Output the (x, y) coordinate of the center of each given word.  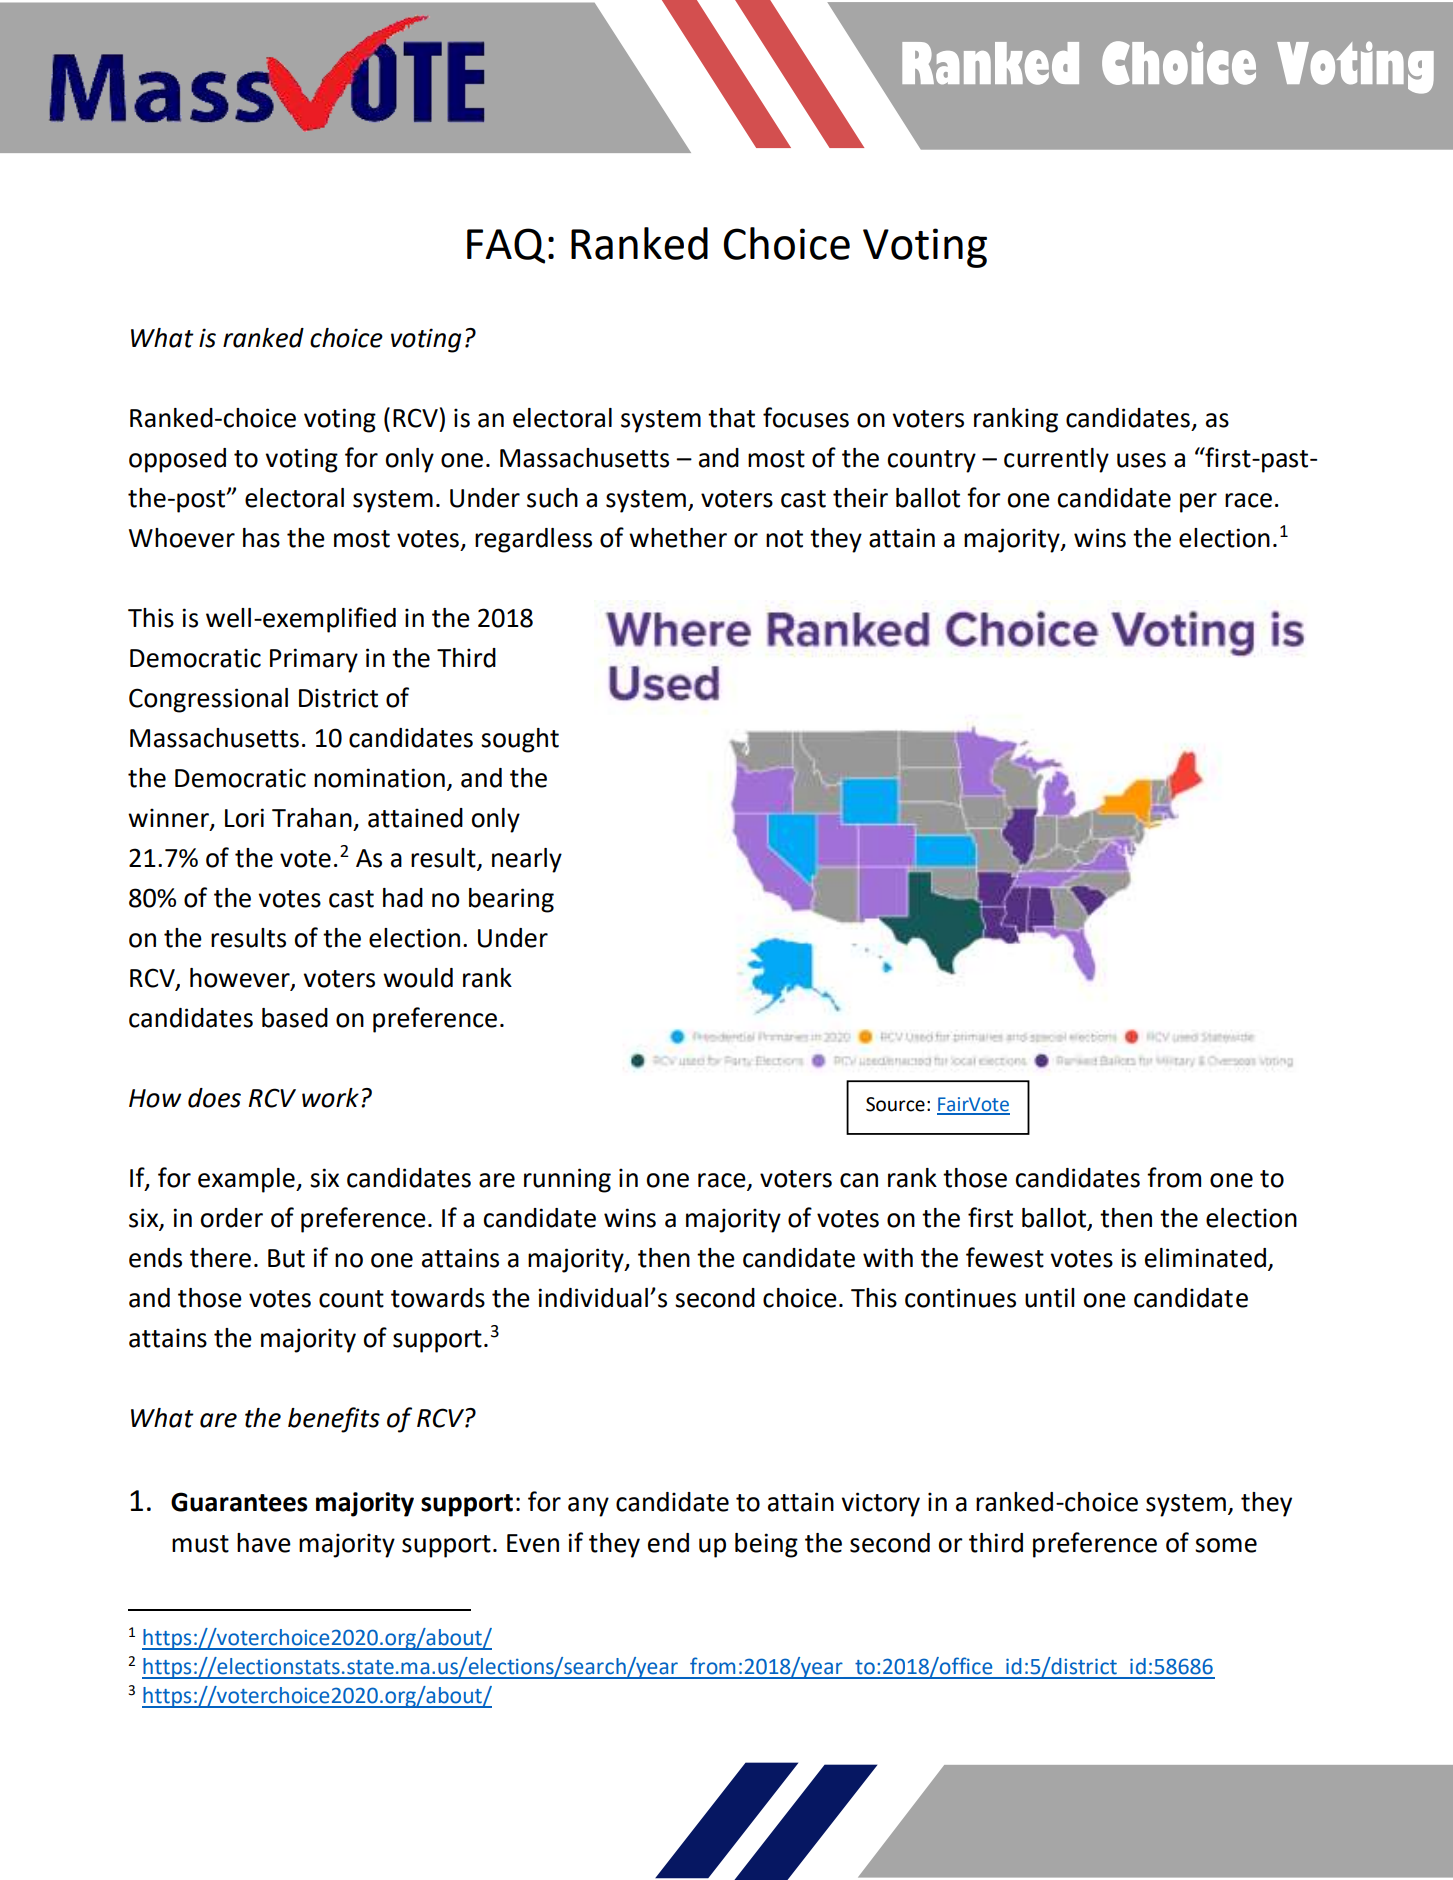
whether (678, 538)
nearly (527, 860)
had (403, 898)
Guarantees (239, 1502)
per (1198, 503)
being (766, 1545)
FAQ (506, 246)
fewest (1005, 1257)
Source (895, 1104)
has (261, 538)
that (731, 418)
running (567, 1180)
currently (1056, 460)
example (247, 1180)
